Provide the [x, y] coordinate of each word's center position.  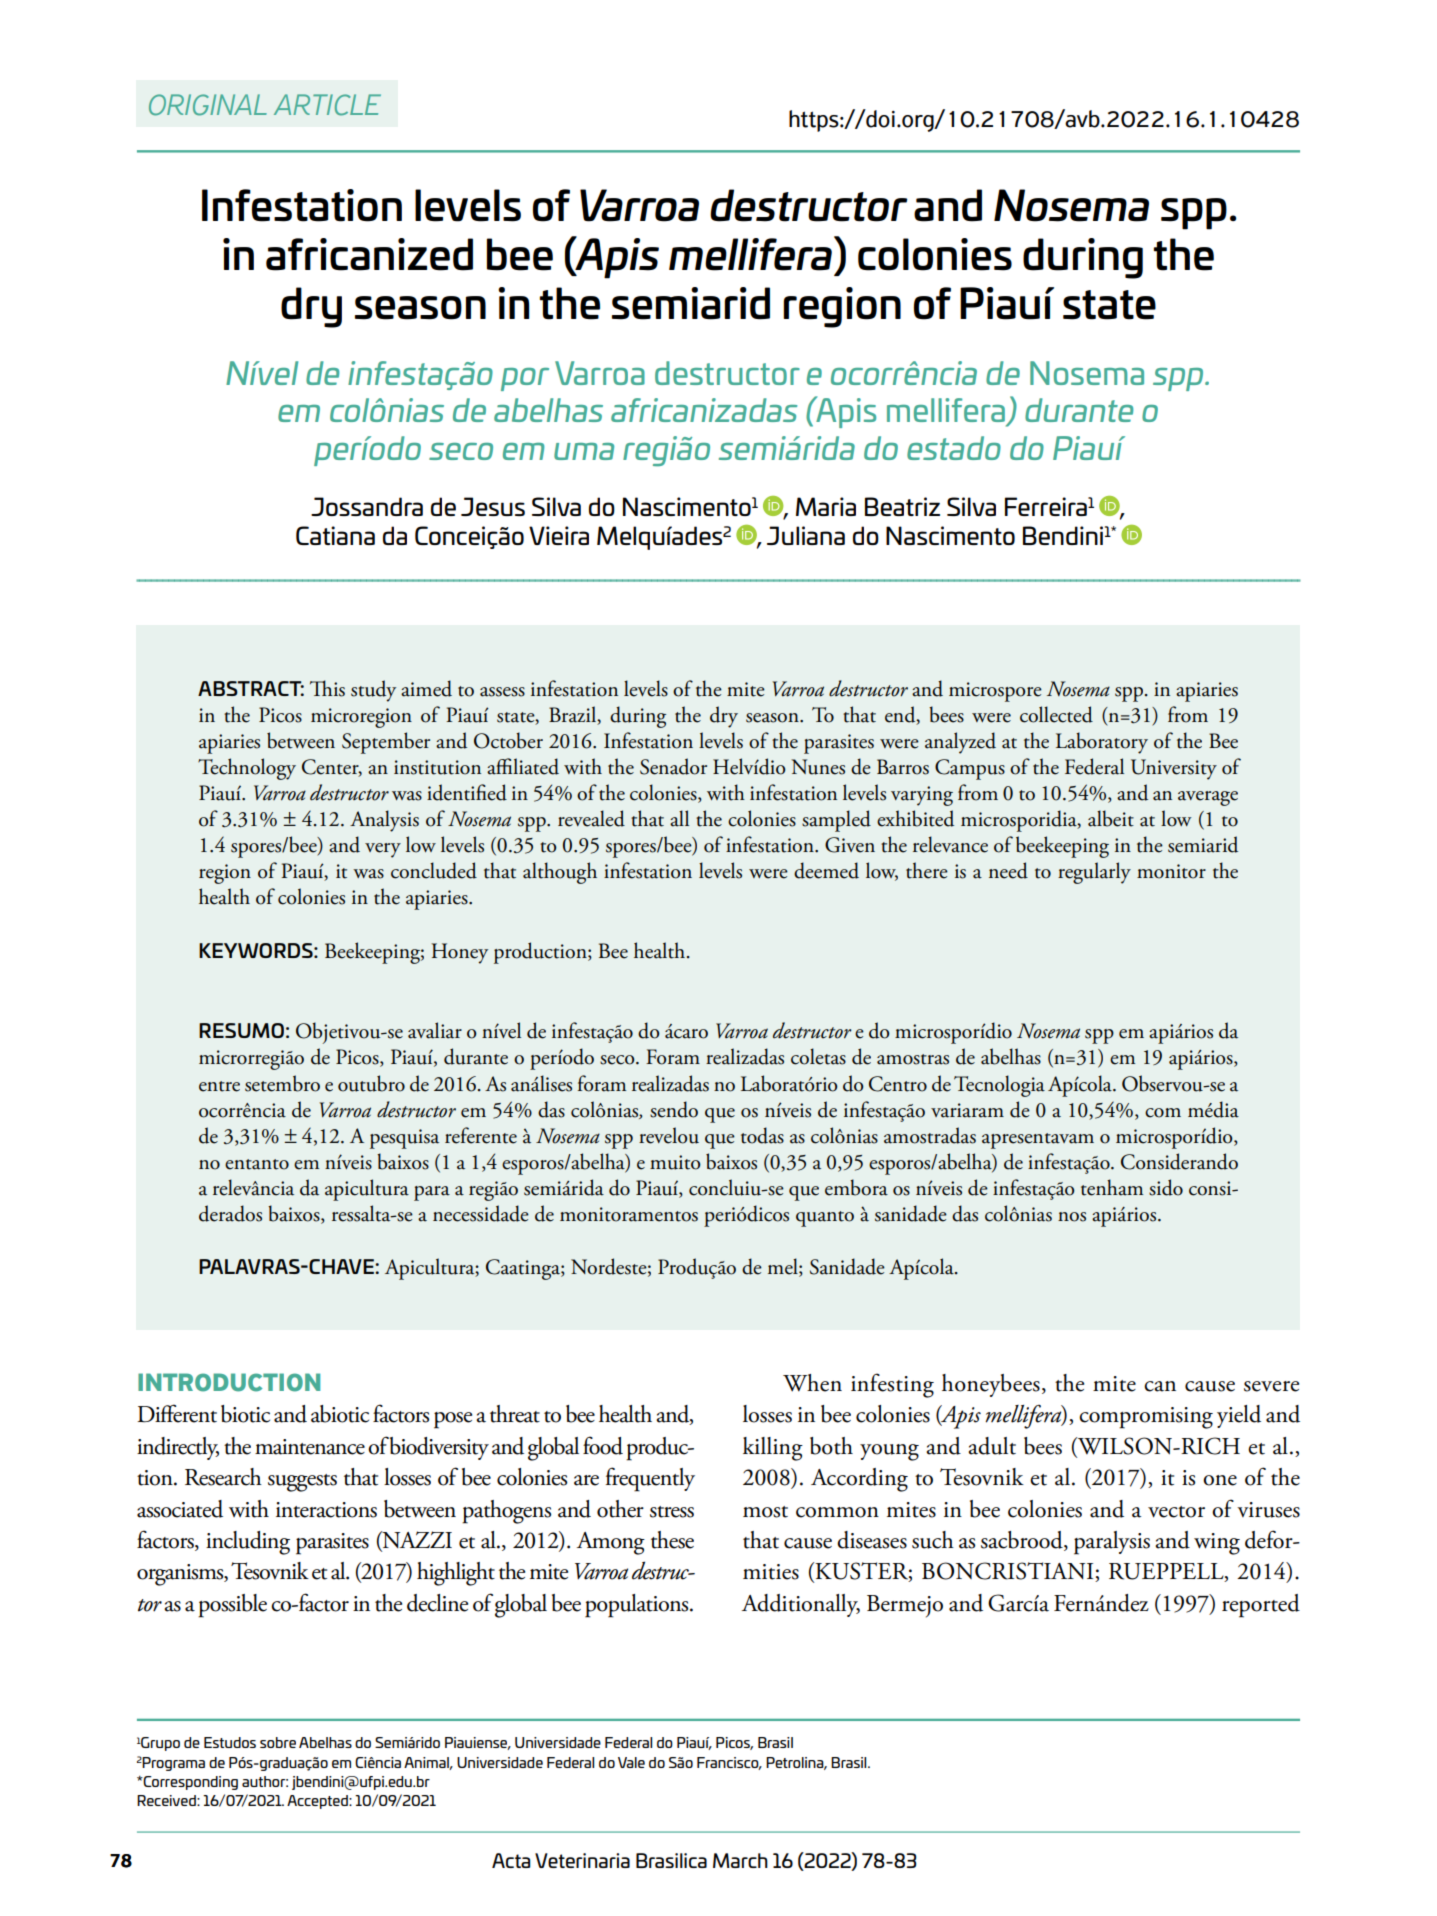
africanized [369, 254]
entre [219, 1086]
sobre [278, 1742]
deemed [826, 870]
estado [954, 448]
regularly [1094, 873]
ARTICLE [327, 105]
